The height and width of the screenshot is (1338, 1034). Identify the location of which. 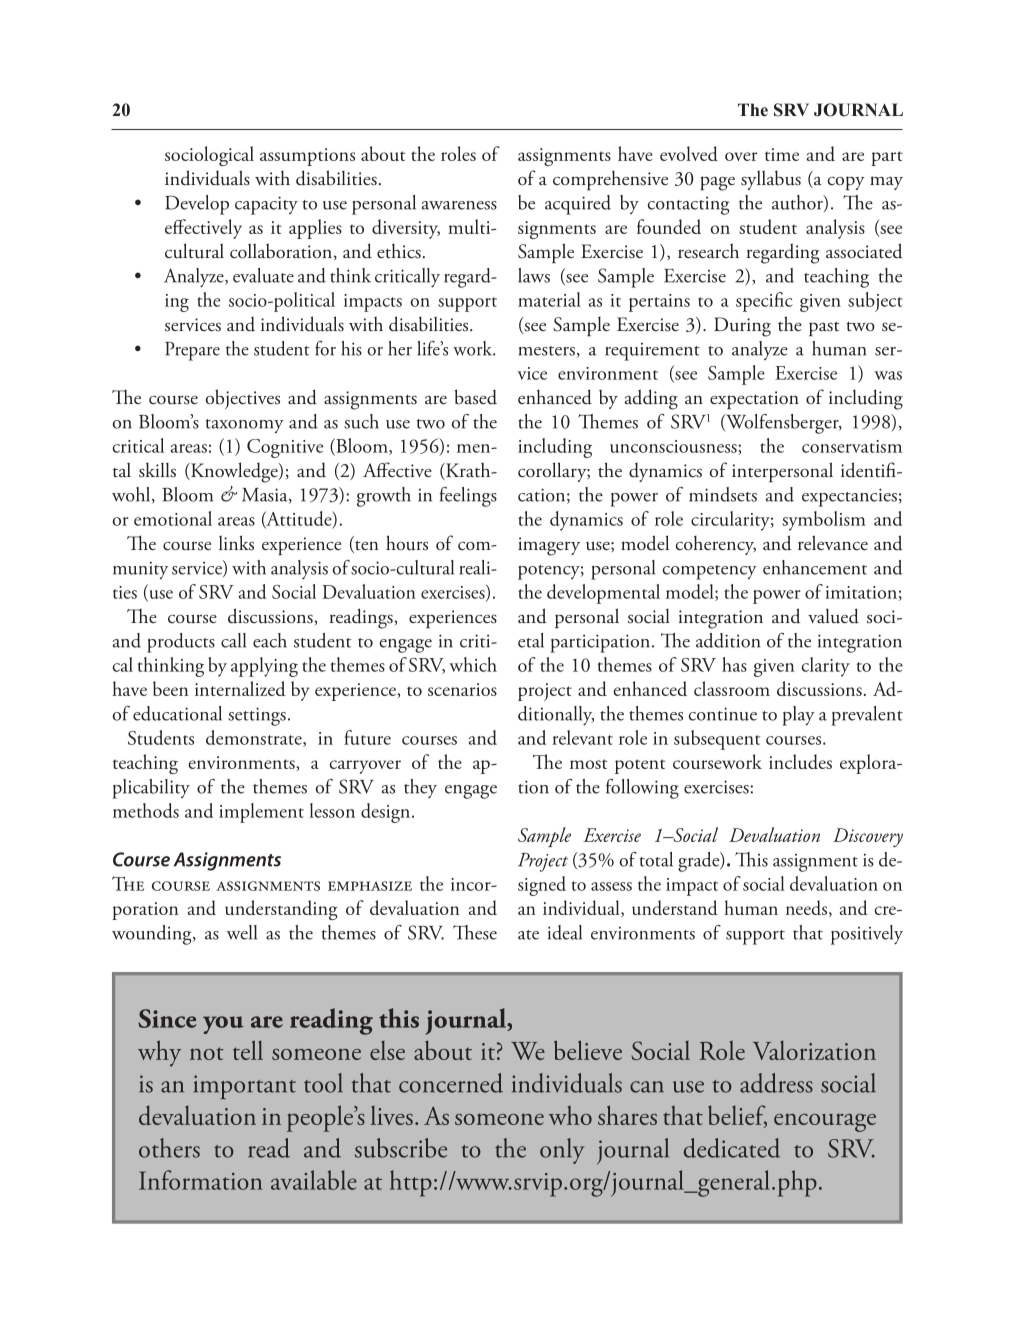
(473, 664).
